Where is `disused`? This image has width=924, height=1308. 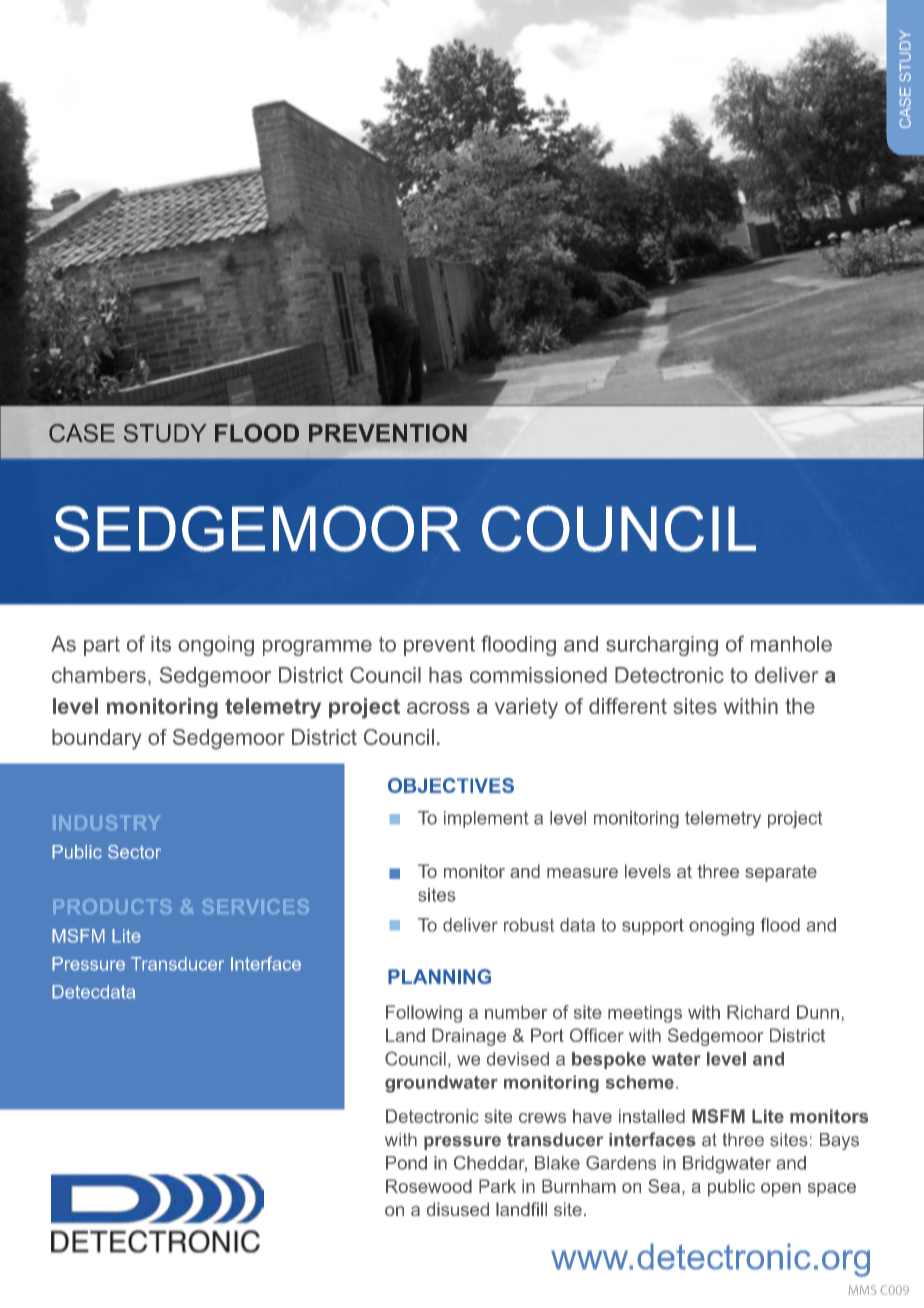
disused is located at coordinates (458, 1209).
